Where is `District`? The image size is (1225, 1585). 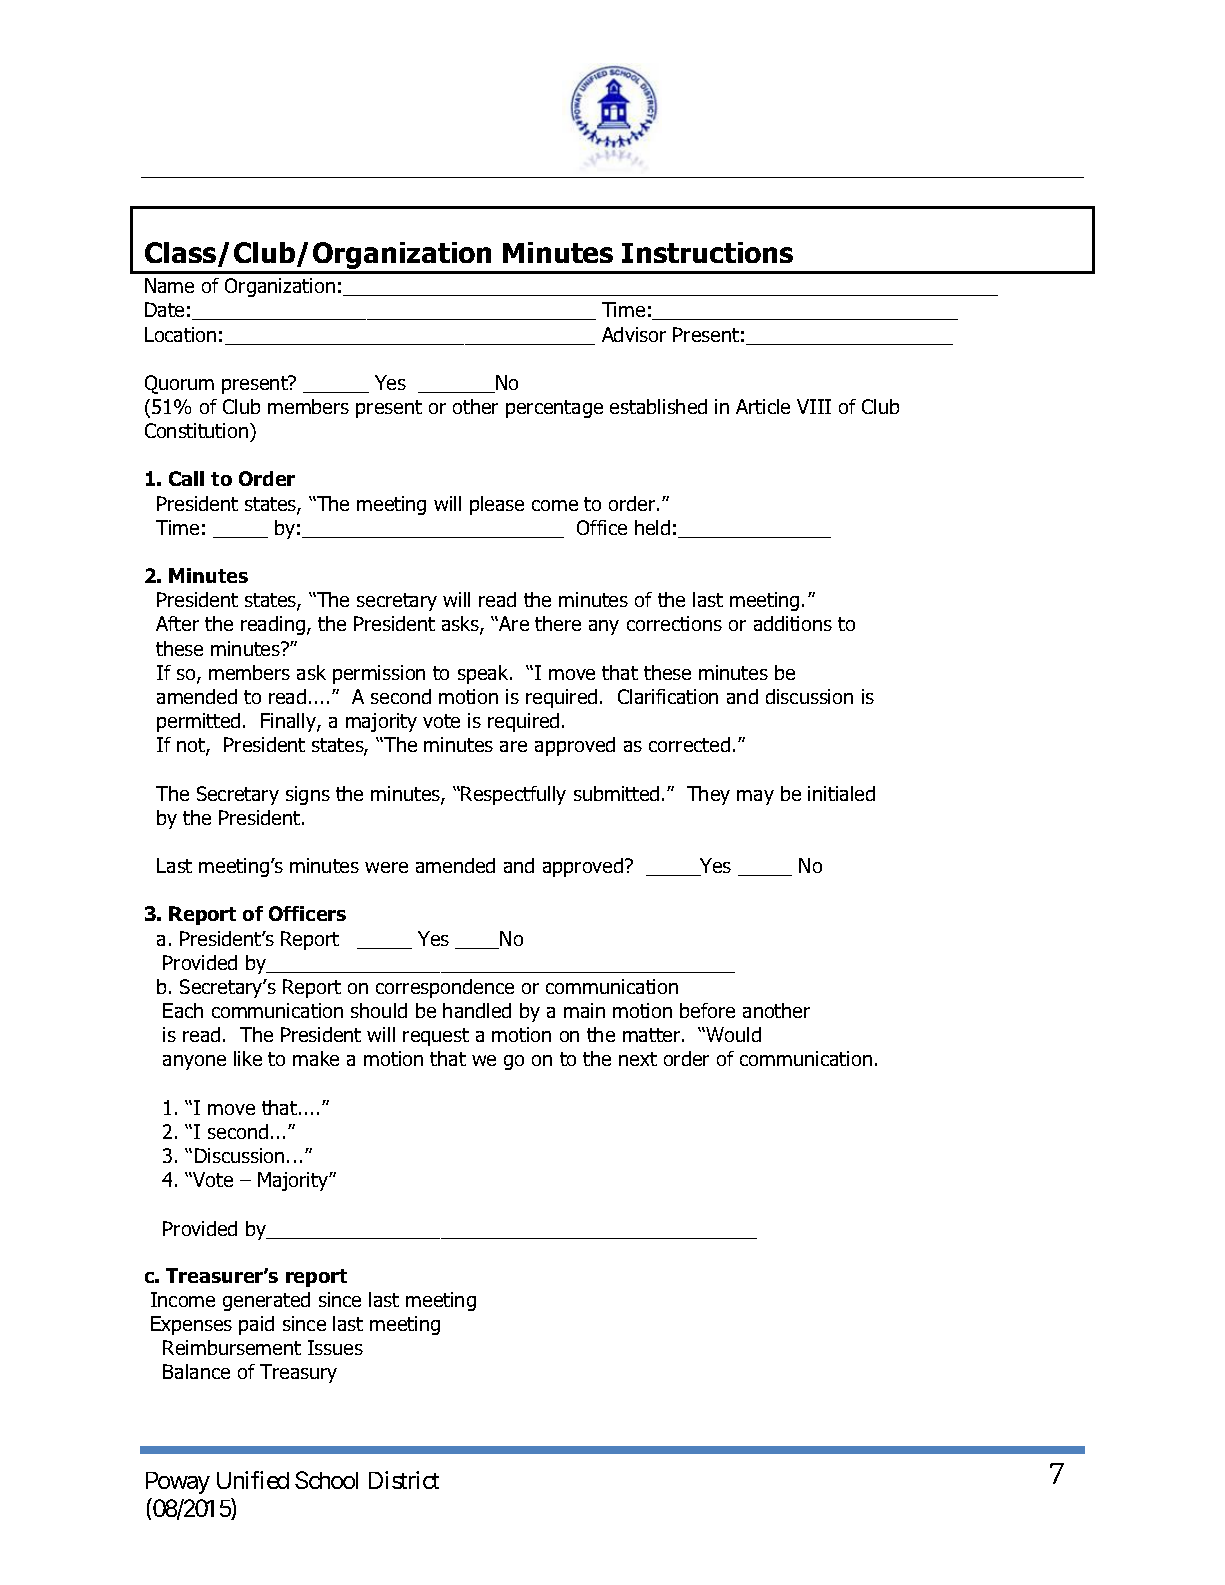
District is located at coordinates (404, 1480).
